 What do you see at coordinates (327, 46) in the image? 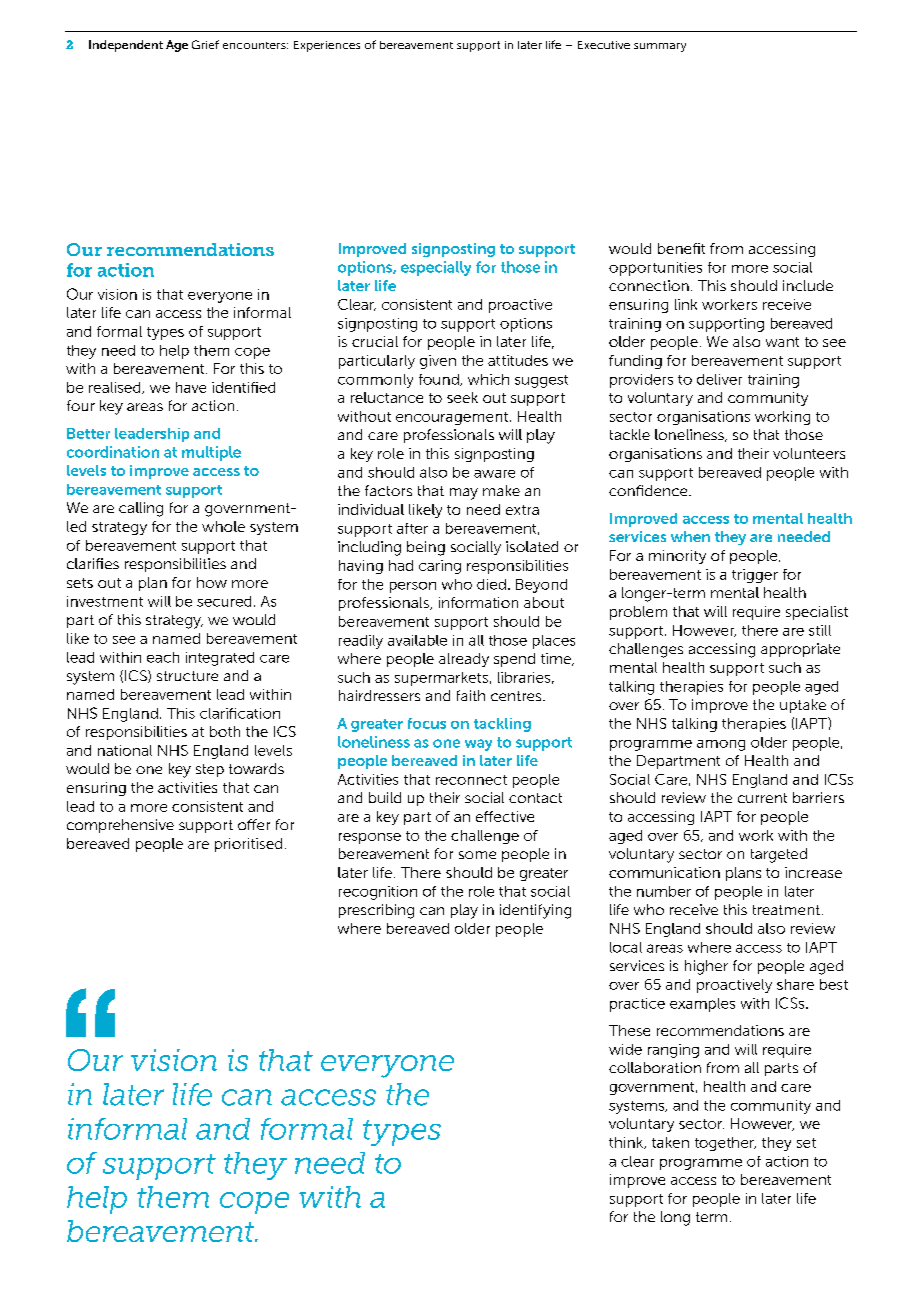
I see `Experiences` at bounding box center [327, 46].
